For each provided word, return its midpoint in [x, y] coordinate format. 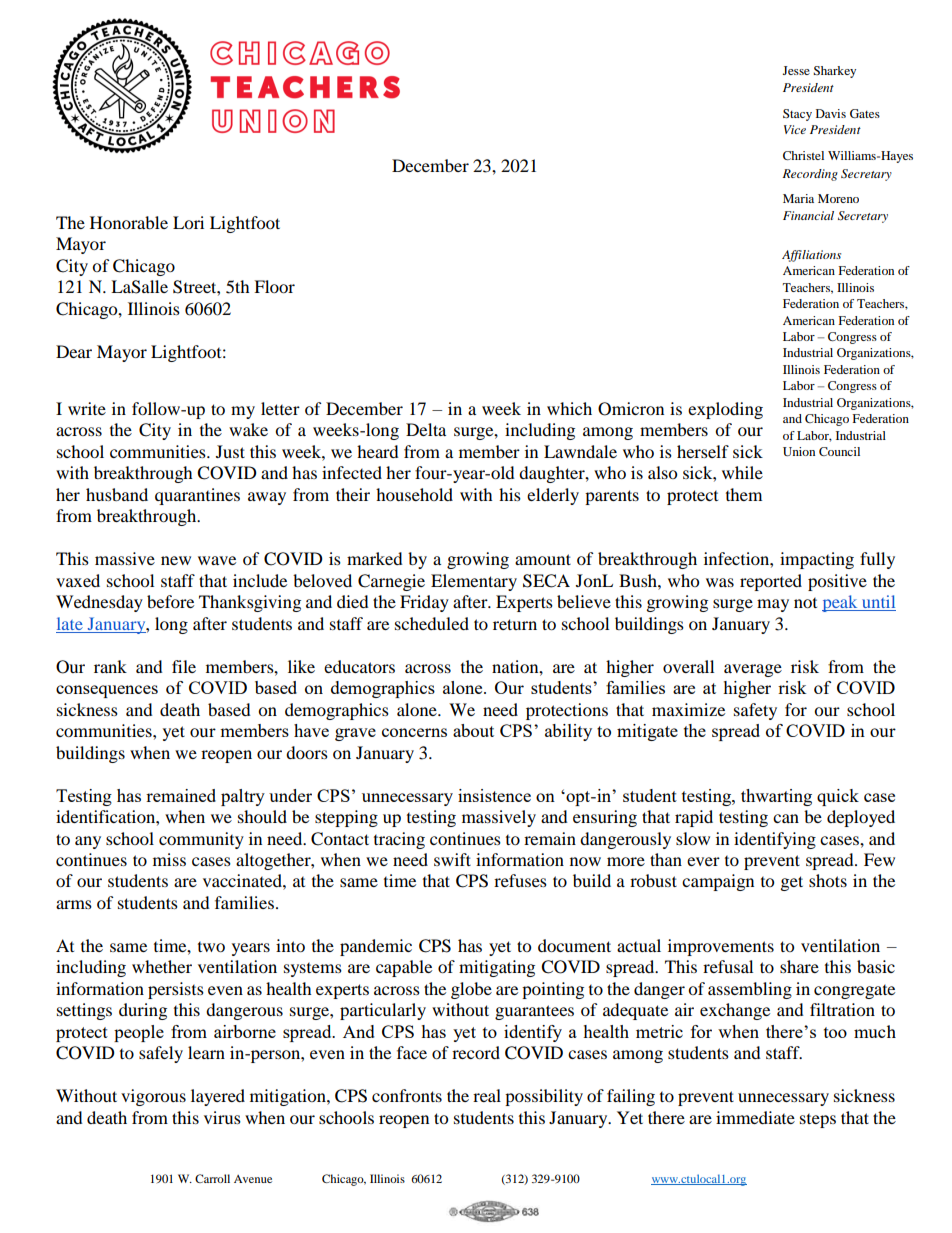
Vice [795, 129]
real [487, 1095]
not [805, 603]
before [170, 601]
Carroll [212, 1178]
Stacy [797, 115]
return [515, 624]
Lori [188, 222]
